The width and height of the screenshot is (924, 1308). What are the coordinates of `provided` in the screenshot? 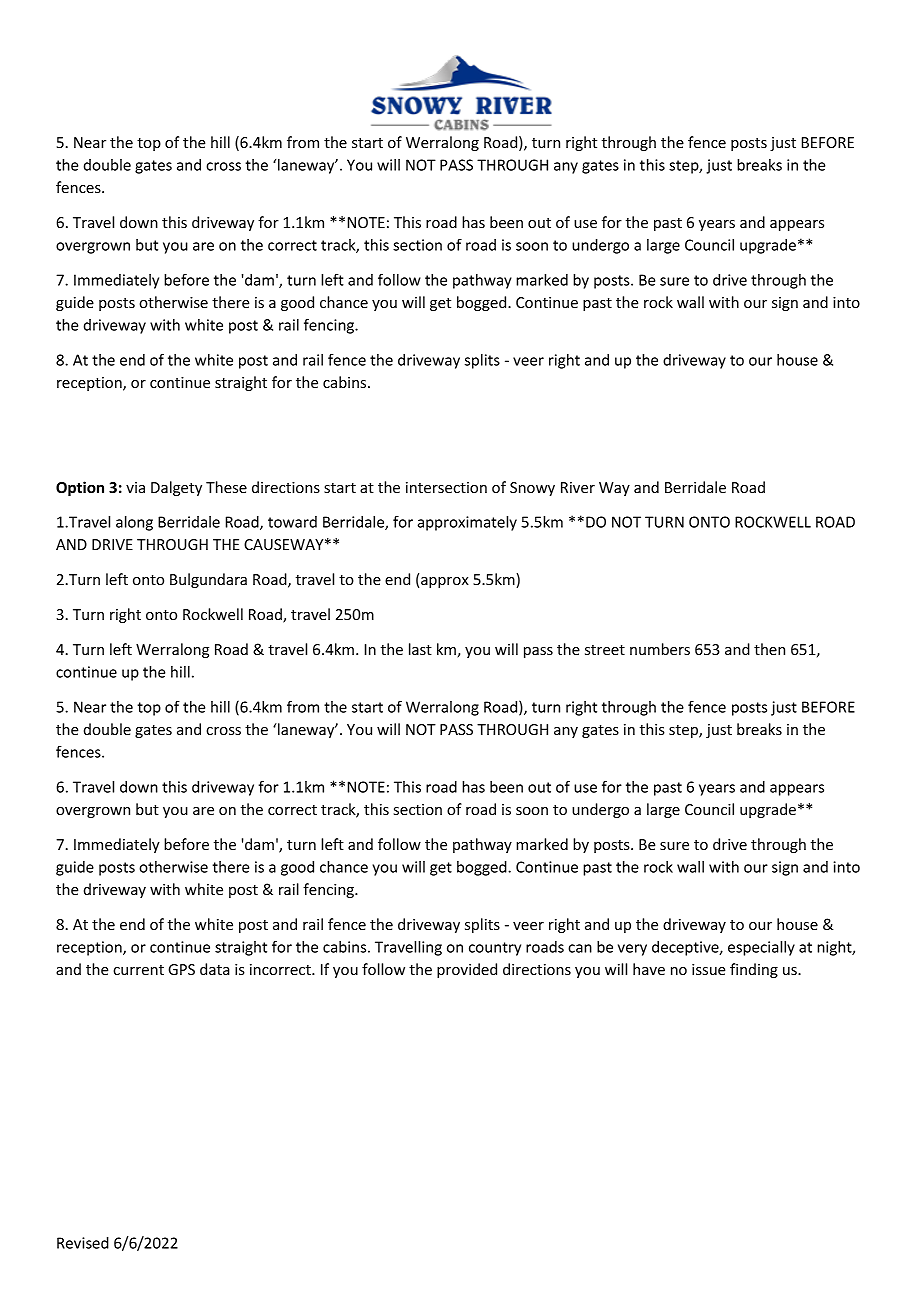 It's located at (467, 970).
